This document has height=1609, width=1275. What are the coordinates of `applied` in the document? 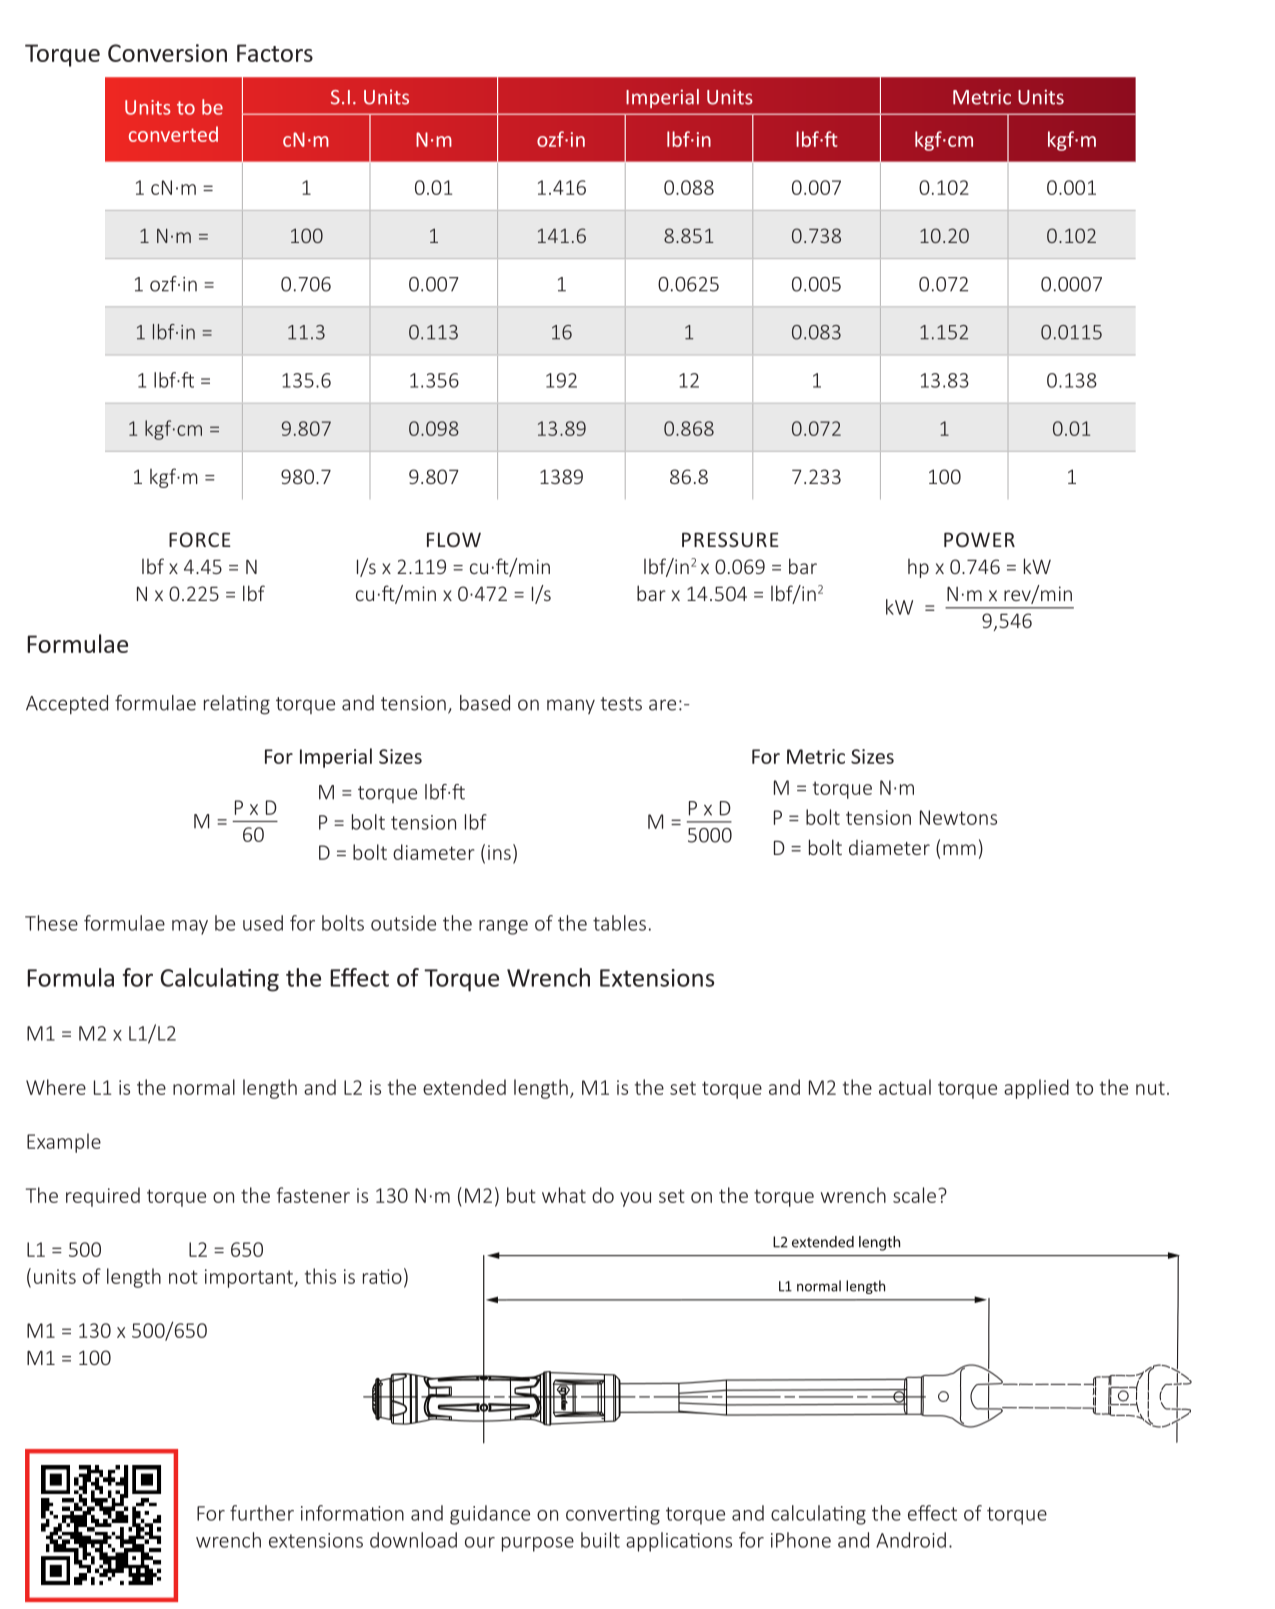 It's located at (1036, 1089).
